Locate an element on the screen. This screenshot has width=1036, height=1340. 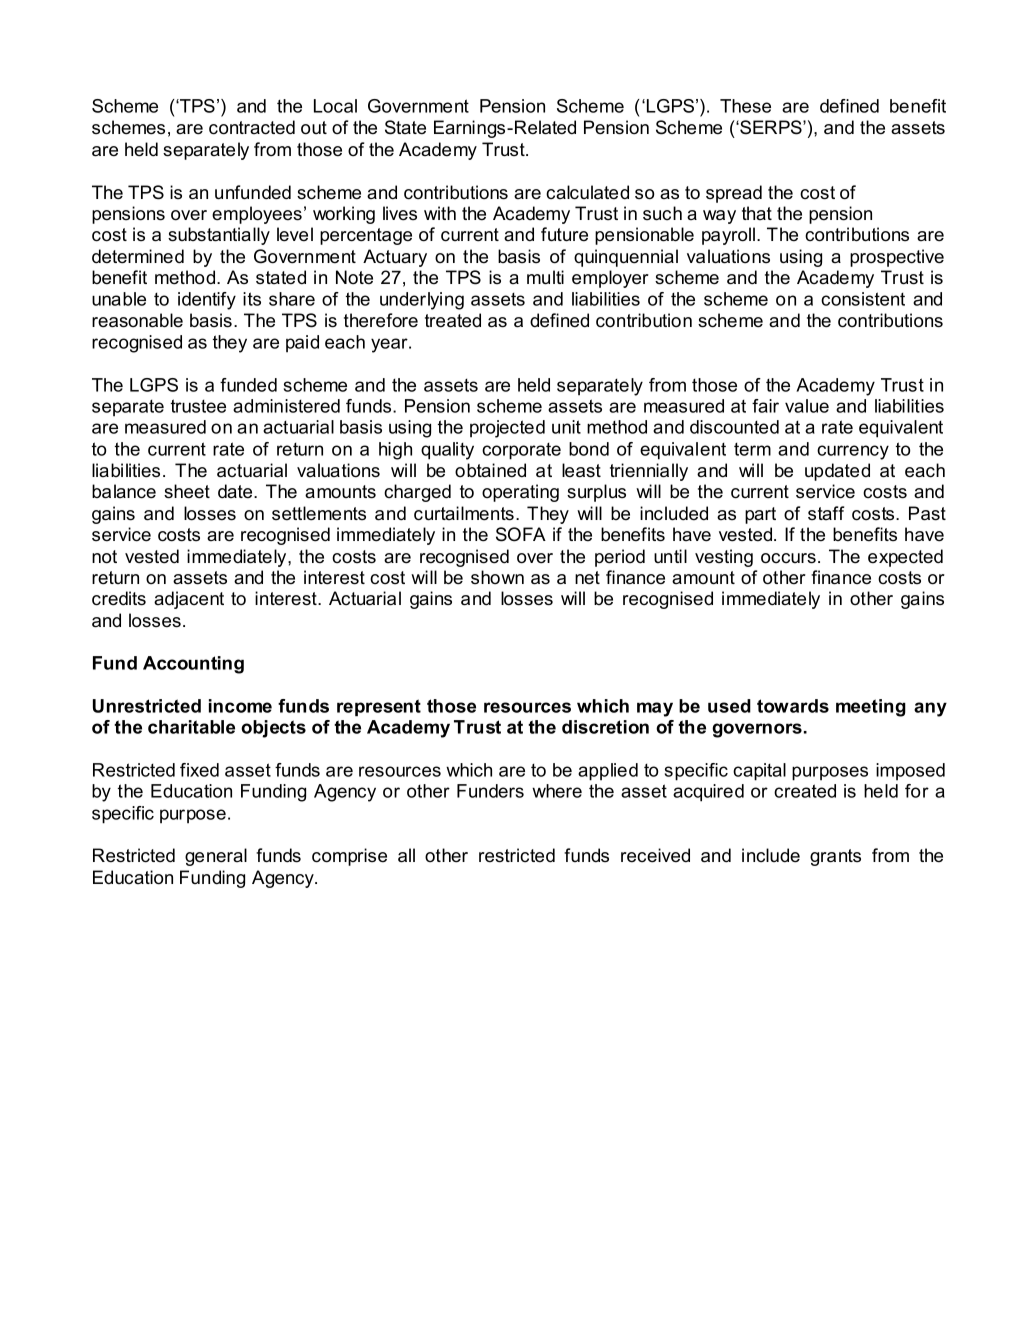
towards is located at coordinates (793, 706).
